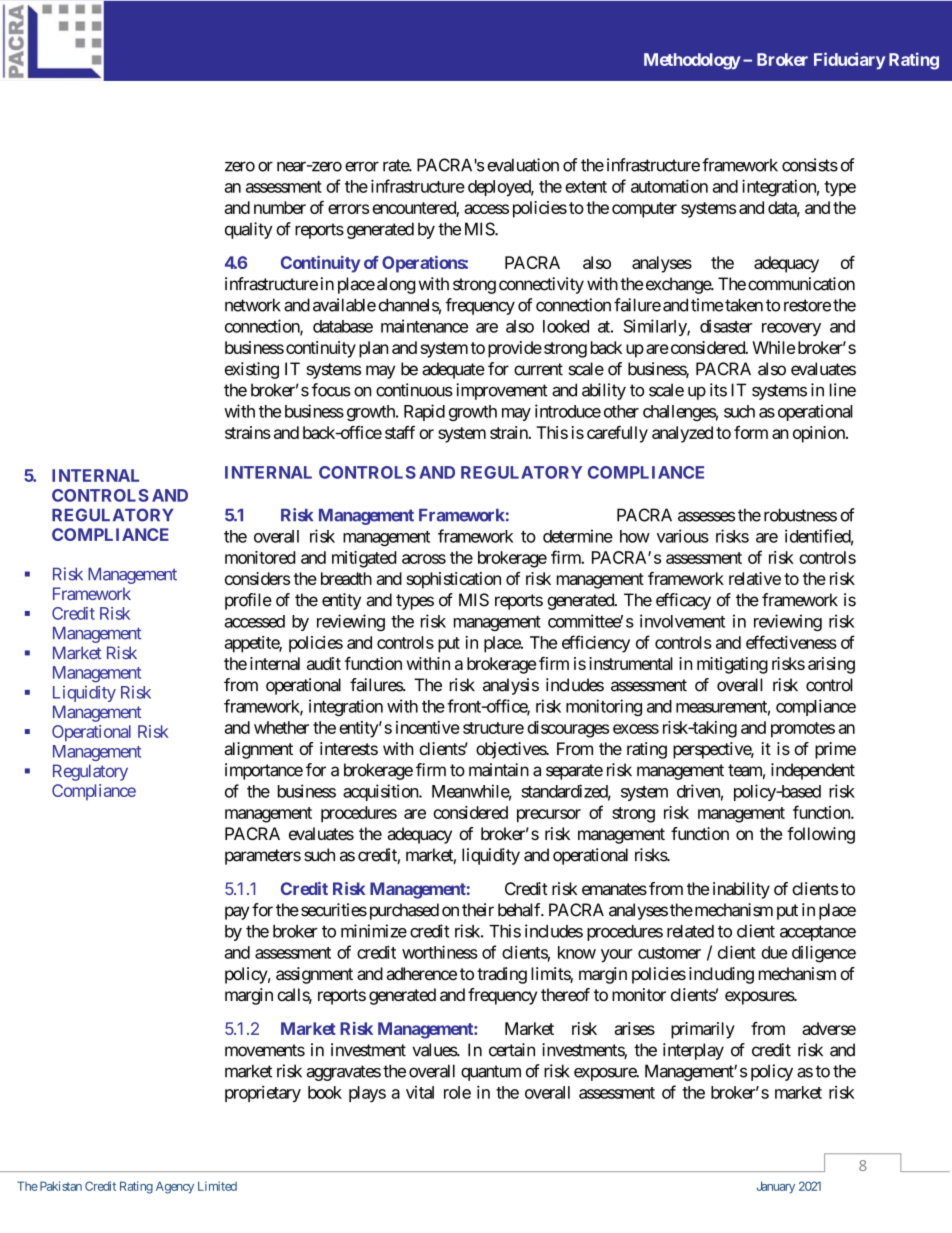 This screenshot has height=1233, width=952. I want to click on existing, so click(252, 370).
